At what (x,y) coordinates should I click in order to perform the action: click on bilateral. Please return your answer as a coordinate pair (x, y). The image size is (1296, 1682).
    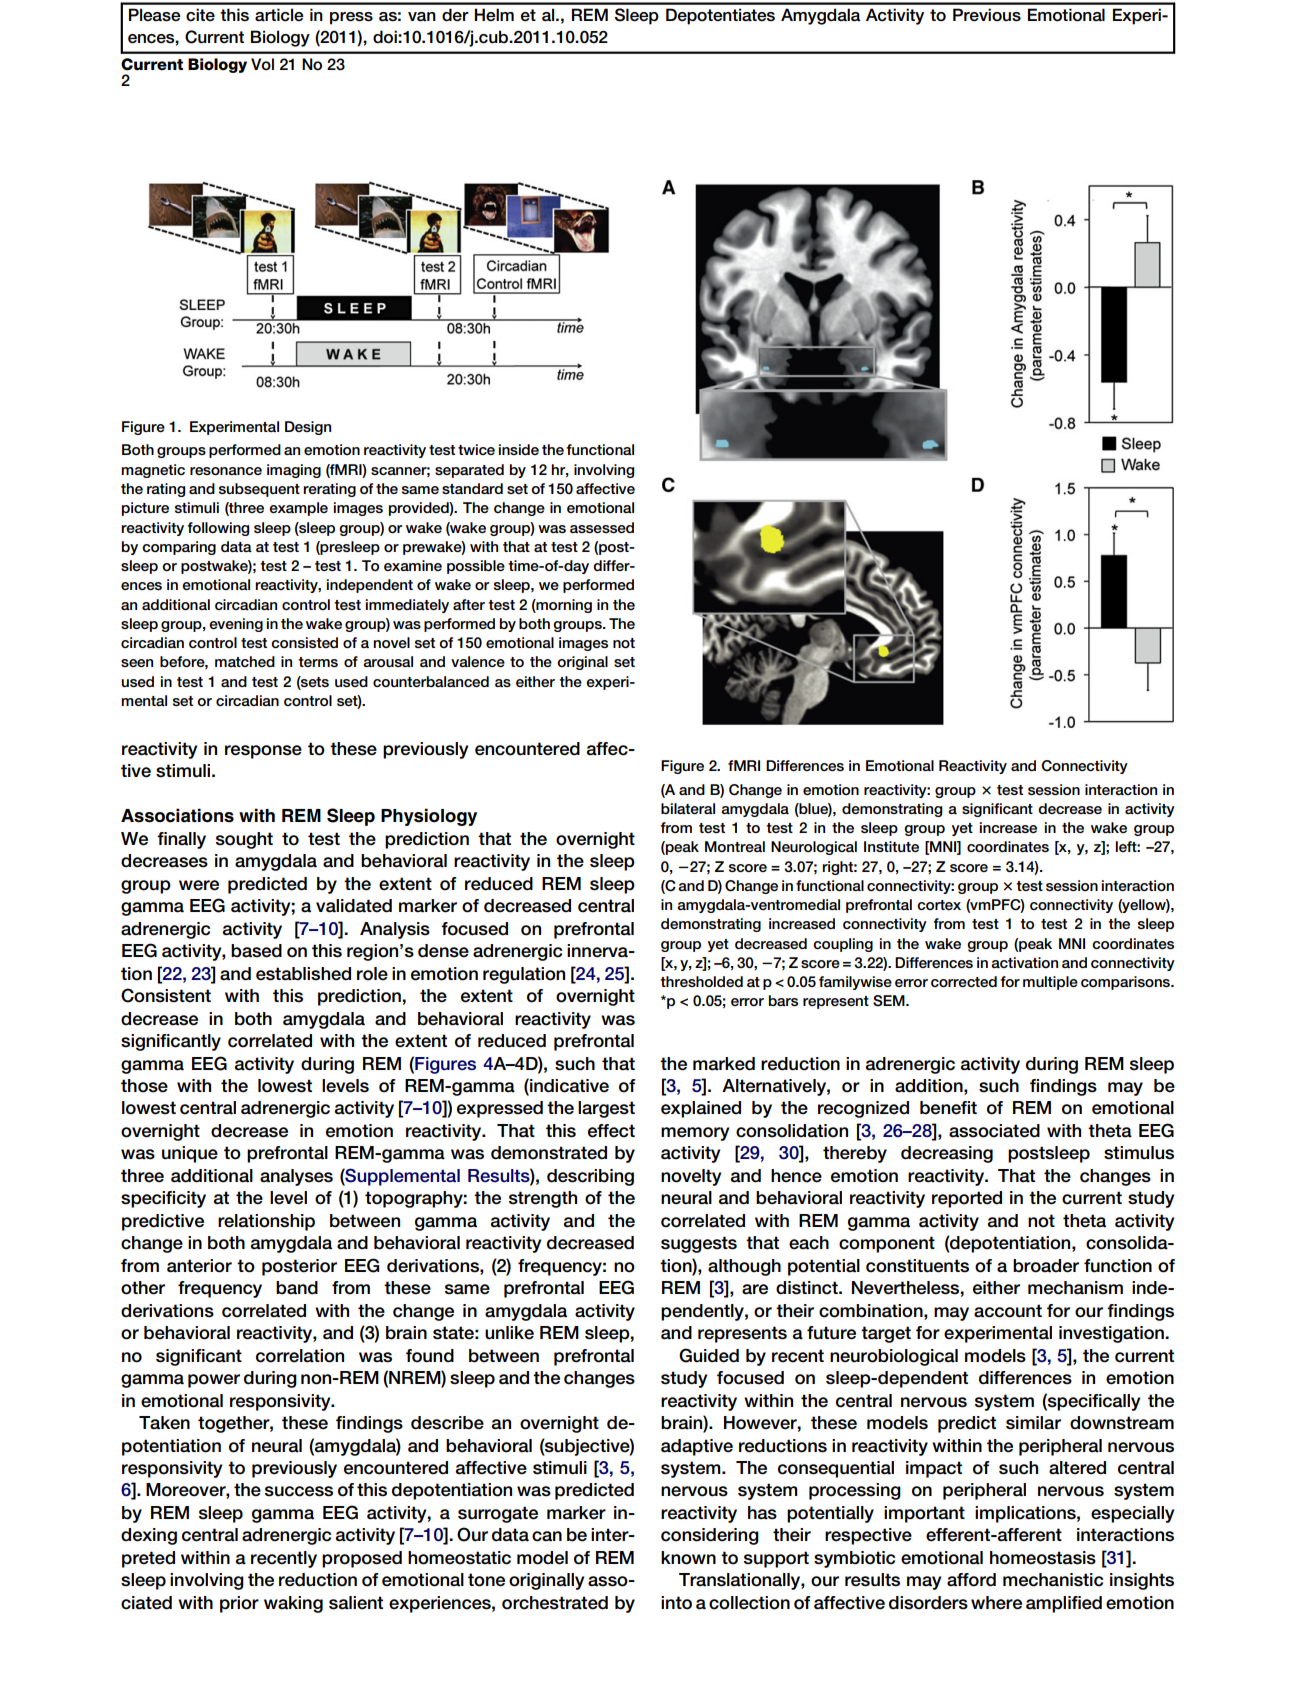
    Looking at the image, I should click on (688, 808).
